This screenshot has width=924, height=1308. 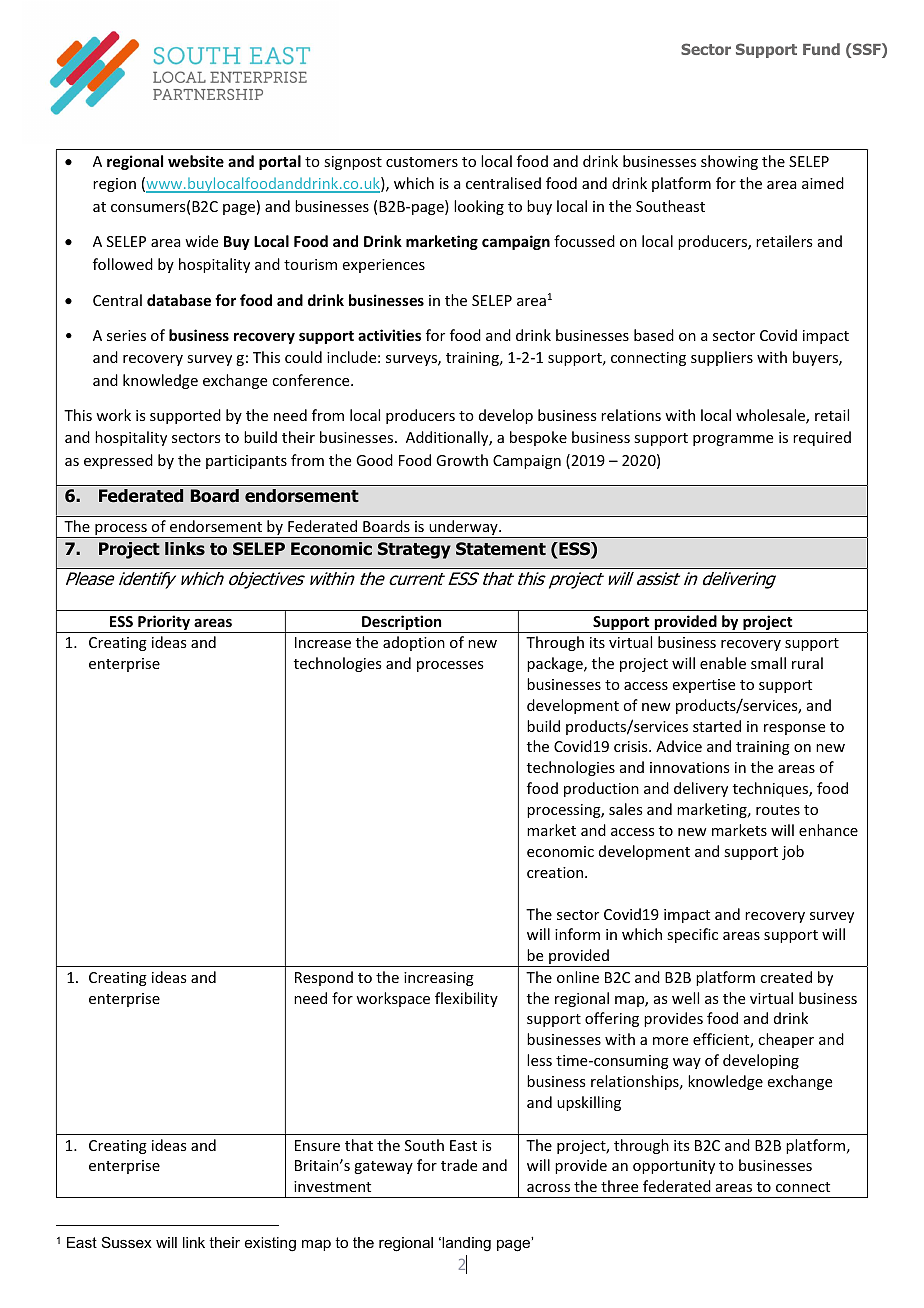 What do you see at coordinates (422, 162) in the screenshot?
I see `customers` at bounding box center [422, 162].
